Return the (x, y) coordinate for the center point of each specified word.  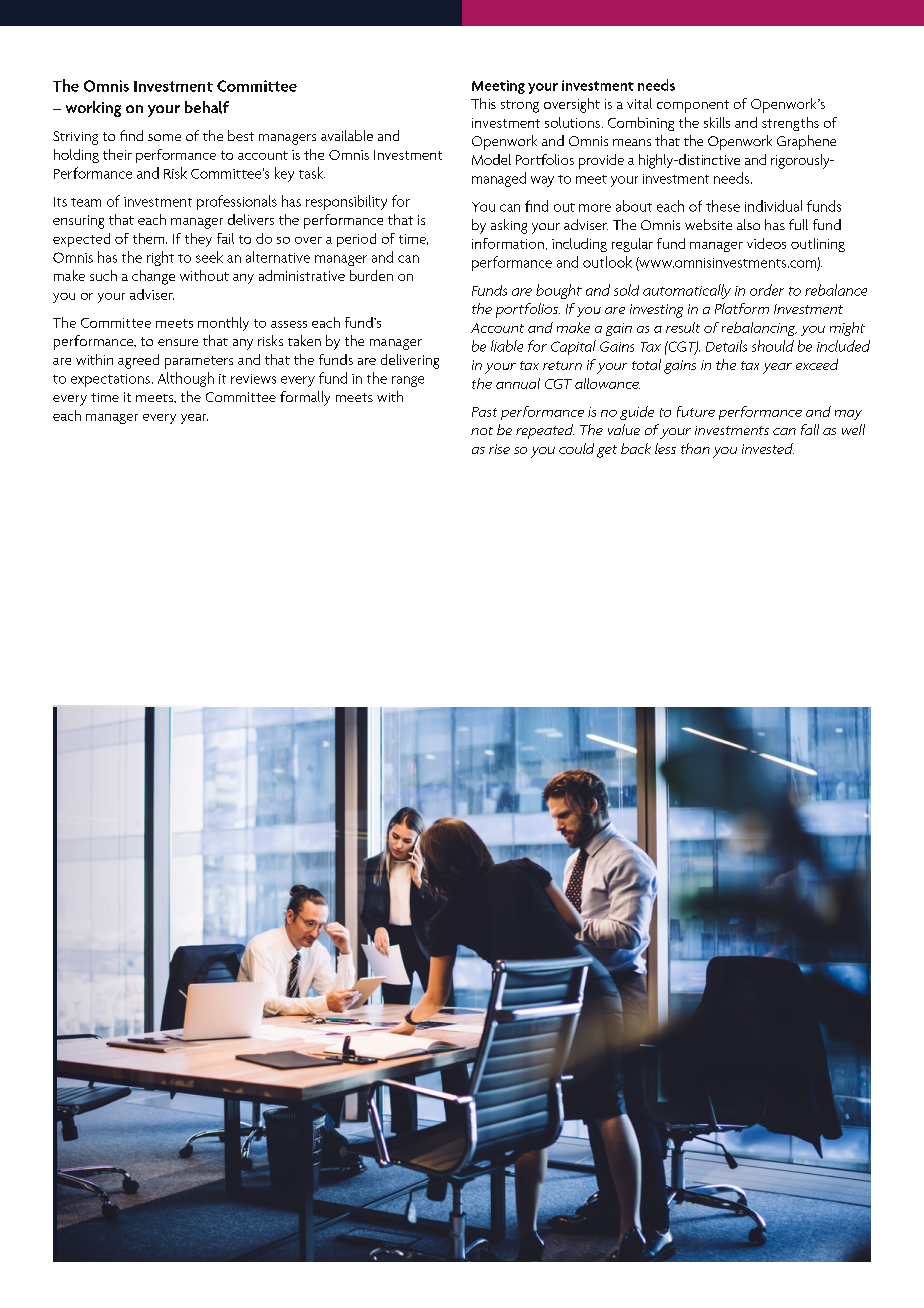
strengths (790, 124)
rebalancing (759, 329)
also (748, 224)
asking (509, 226)
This (483, 103)
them (150, 238)
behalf (207, 107)
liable (507, 346)
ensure (178, 342)
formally (305, 398)
